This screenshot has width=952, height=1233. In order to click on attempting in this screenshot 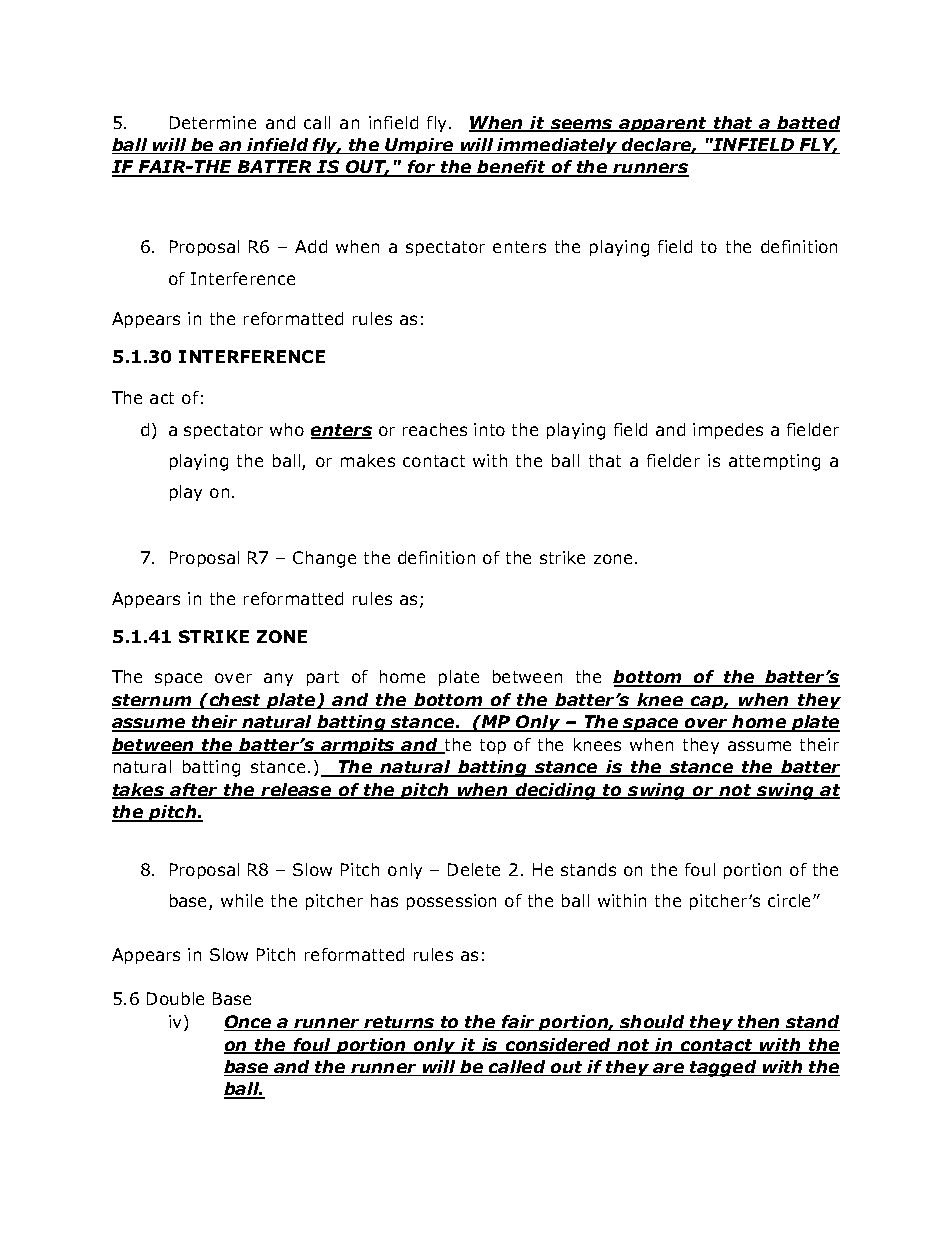, I will do `click(774, 462)`.
